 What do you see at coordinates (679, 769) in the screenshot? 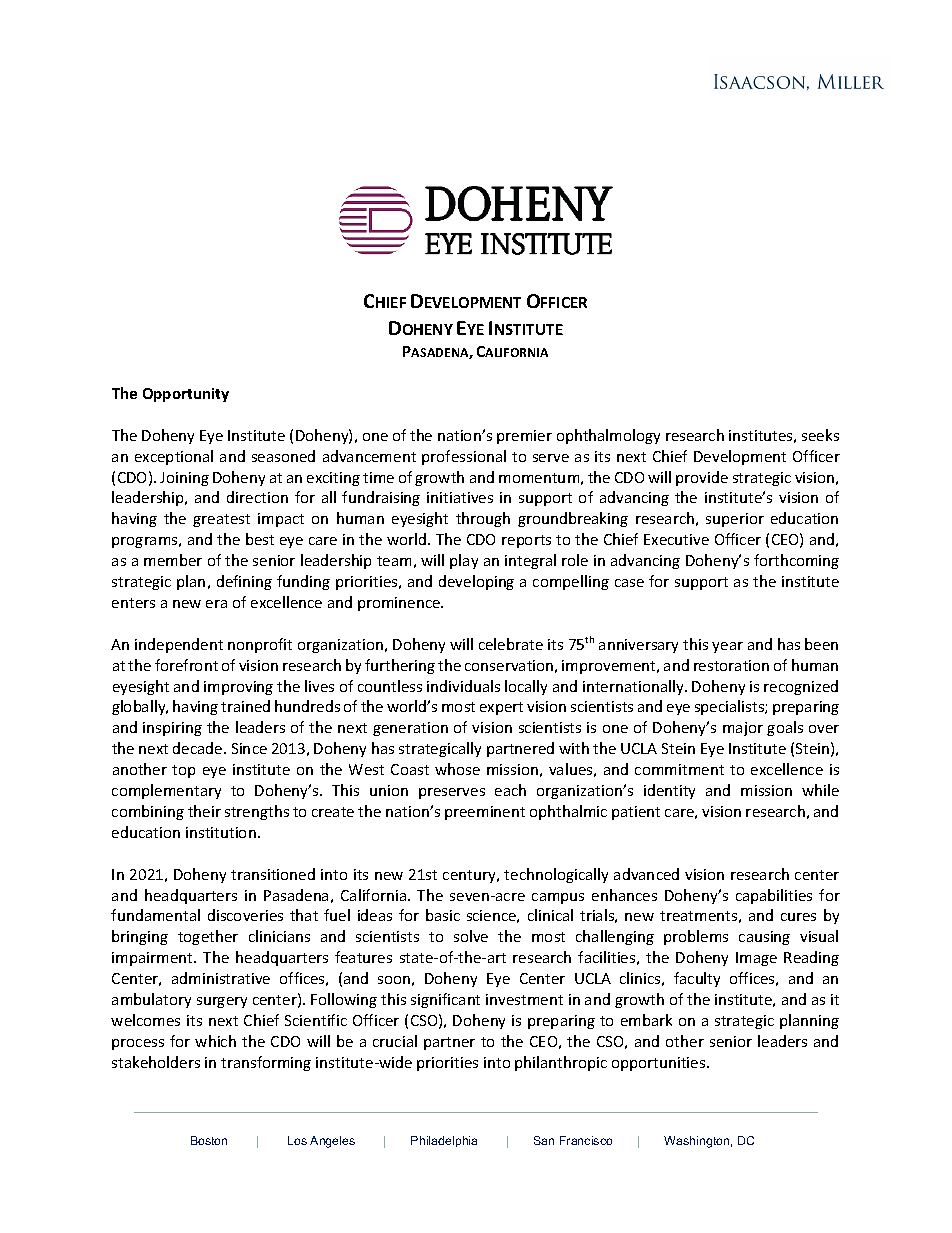
I see `commitment` at bounding box center [679, 769].
